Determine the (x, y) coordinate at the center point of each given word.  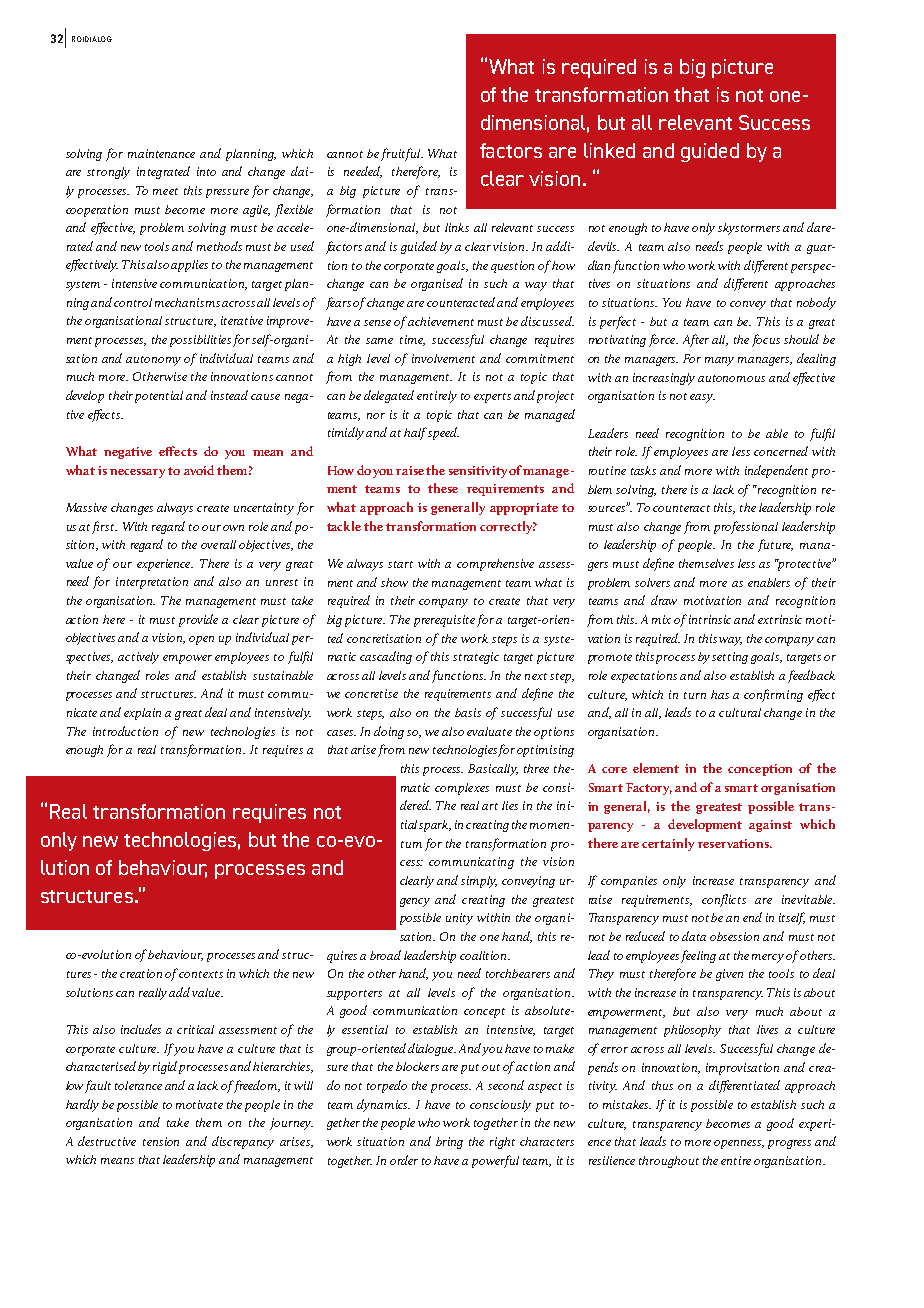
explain (142, 714)
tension (161, 1141)
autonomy (153, 361)
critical (195, 1029)
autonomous (731, 378)
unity (459, 919)
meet (165, 191)
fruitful (402, 154)
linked (609, 150)
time (412, 340)
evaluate (489, 731)
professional (746, 527)
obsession (734, 936)
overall (218, 544)
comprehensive (495, 565)
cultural (740, 712)
